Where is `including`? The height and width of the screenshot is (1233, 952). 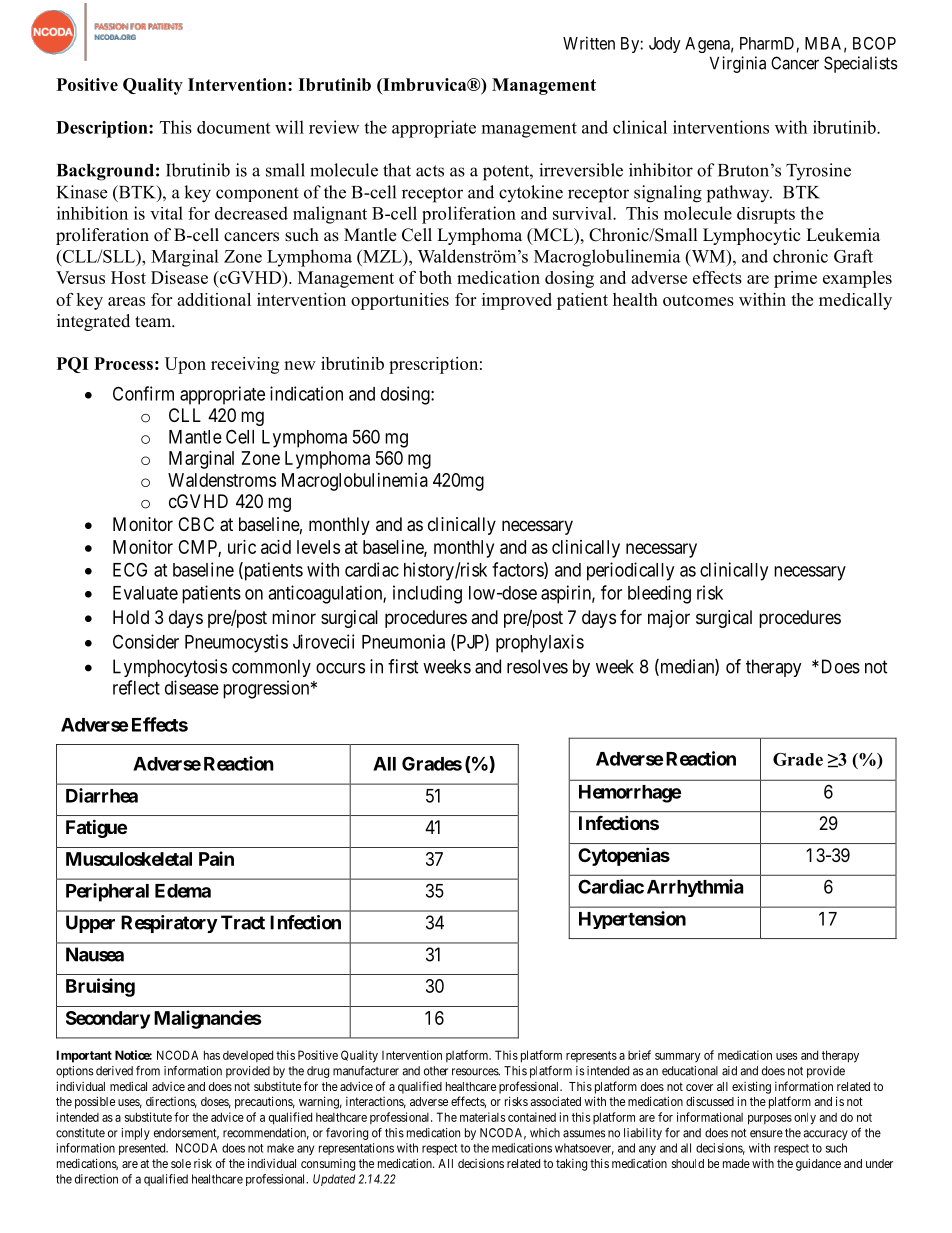 including is located at coordinates (427, 594).
